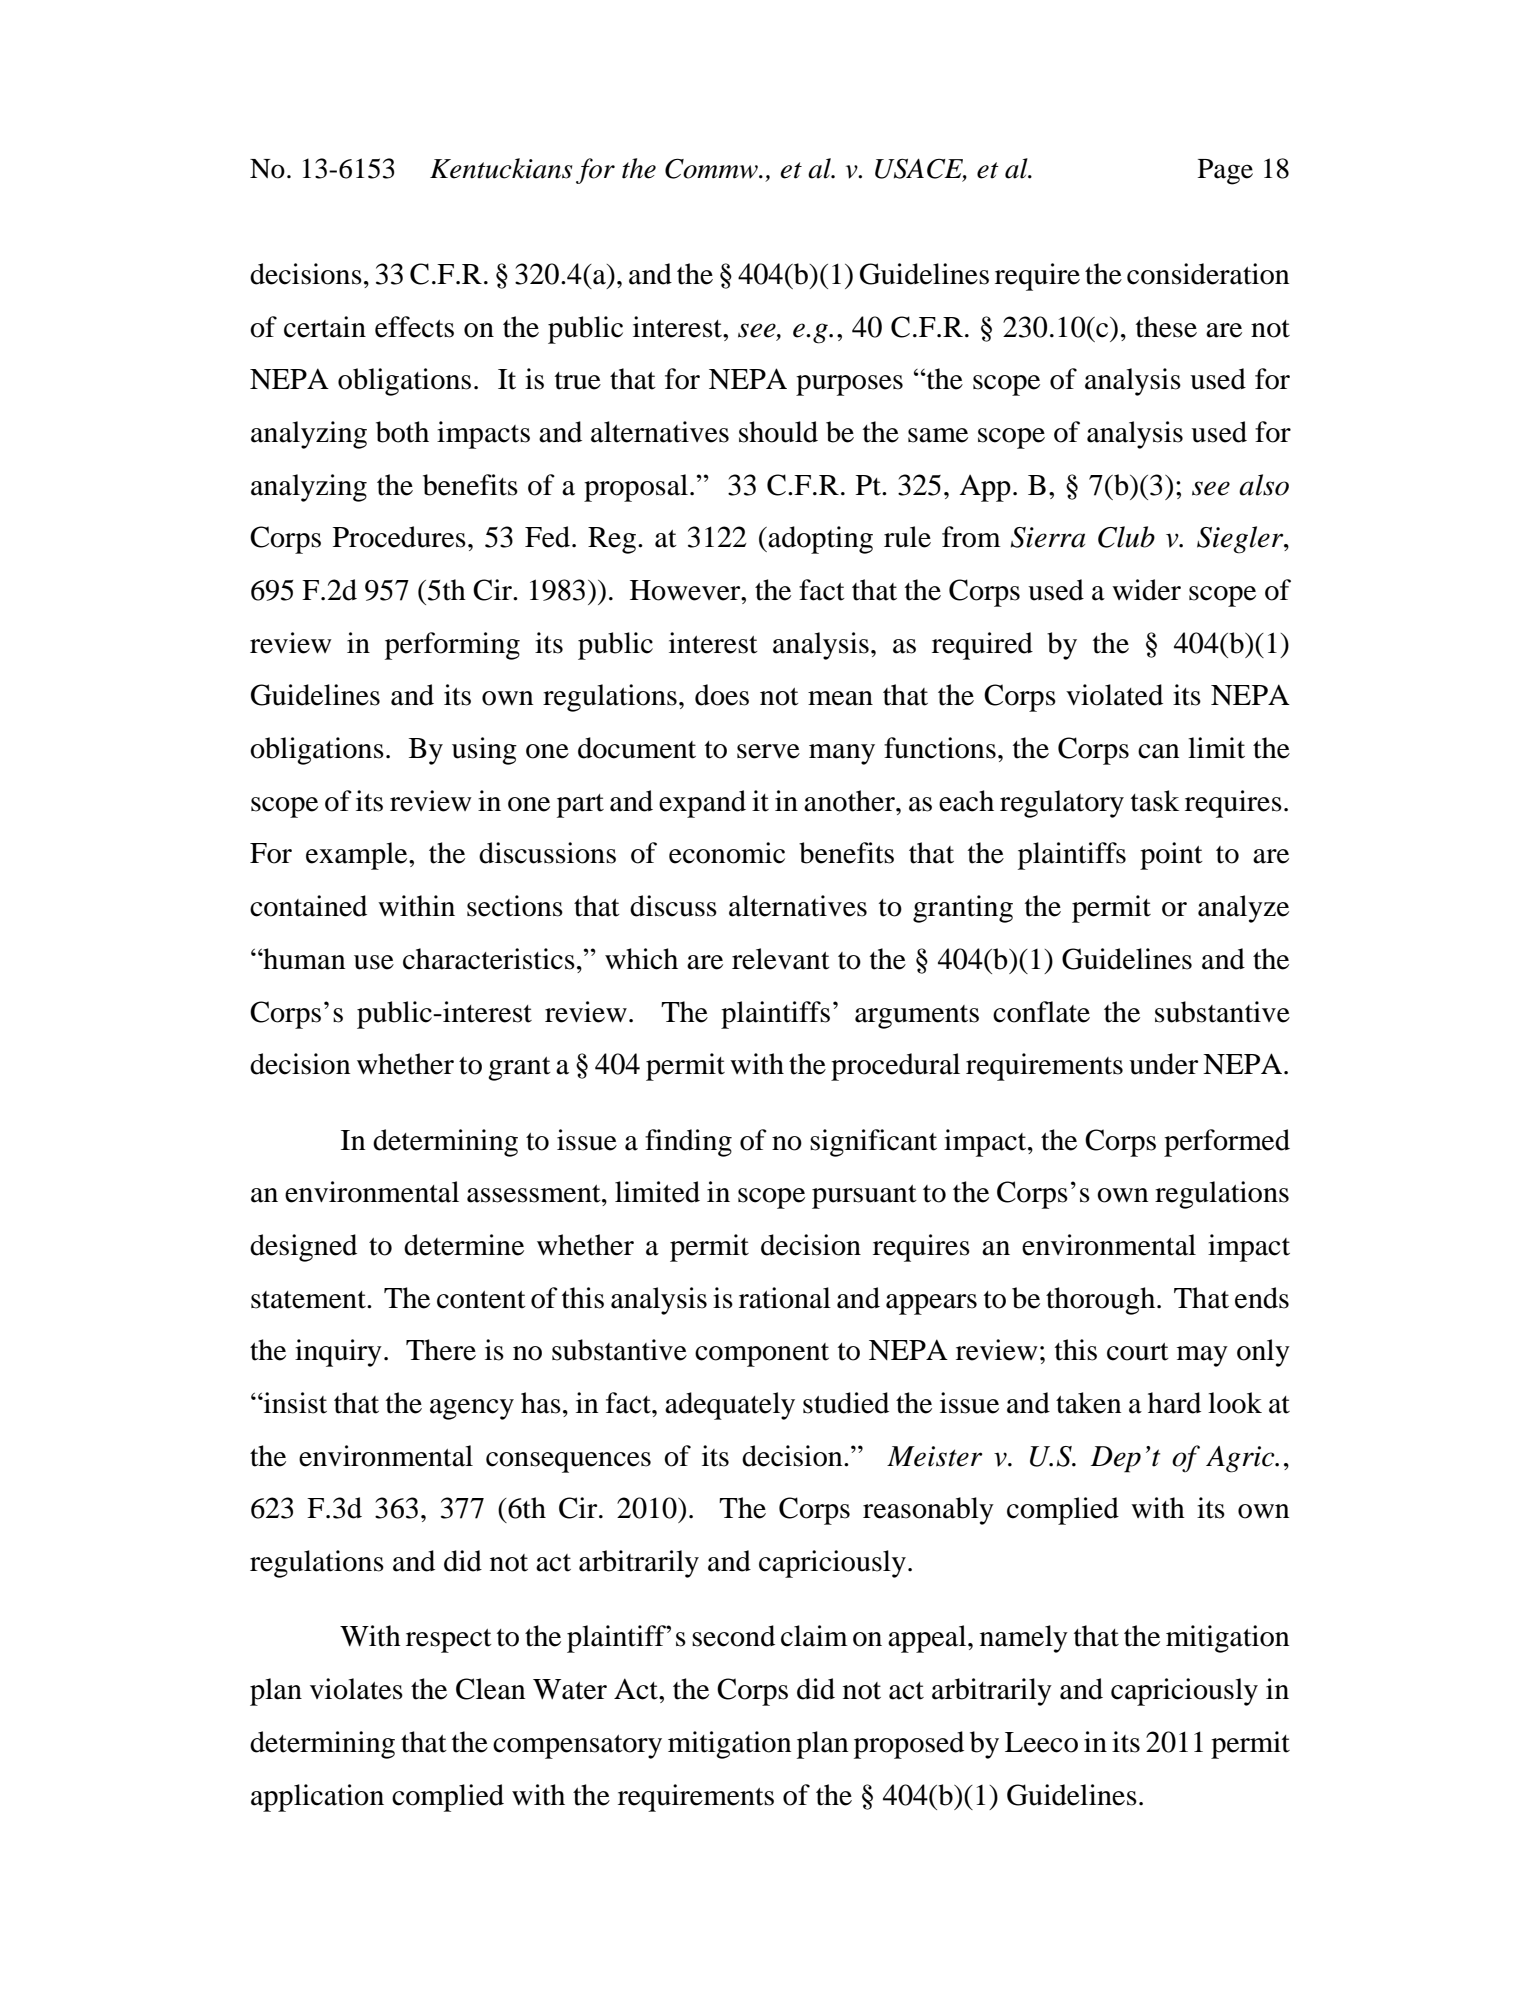 This image has height=1993, width=1540. What do you see at coordinates (1146, 590) in the image?
I see `wider` at bounding box center [1146, 590].
